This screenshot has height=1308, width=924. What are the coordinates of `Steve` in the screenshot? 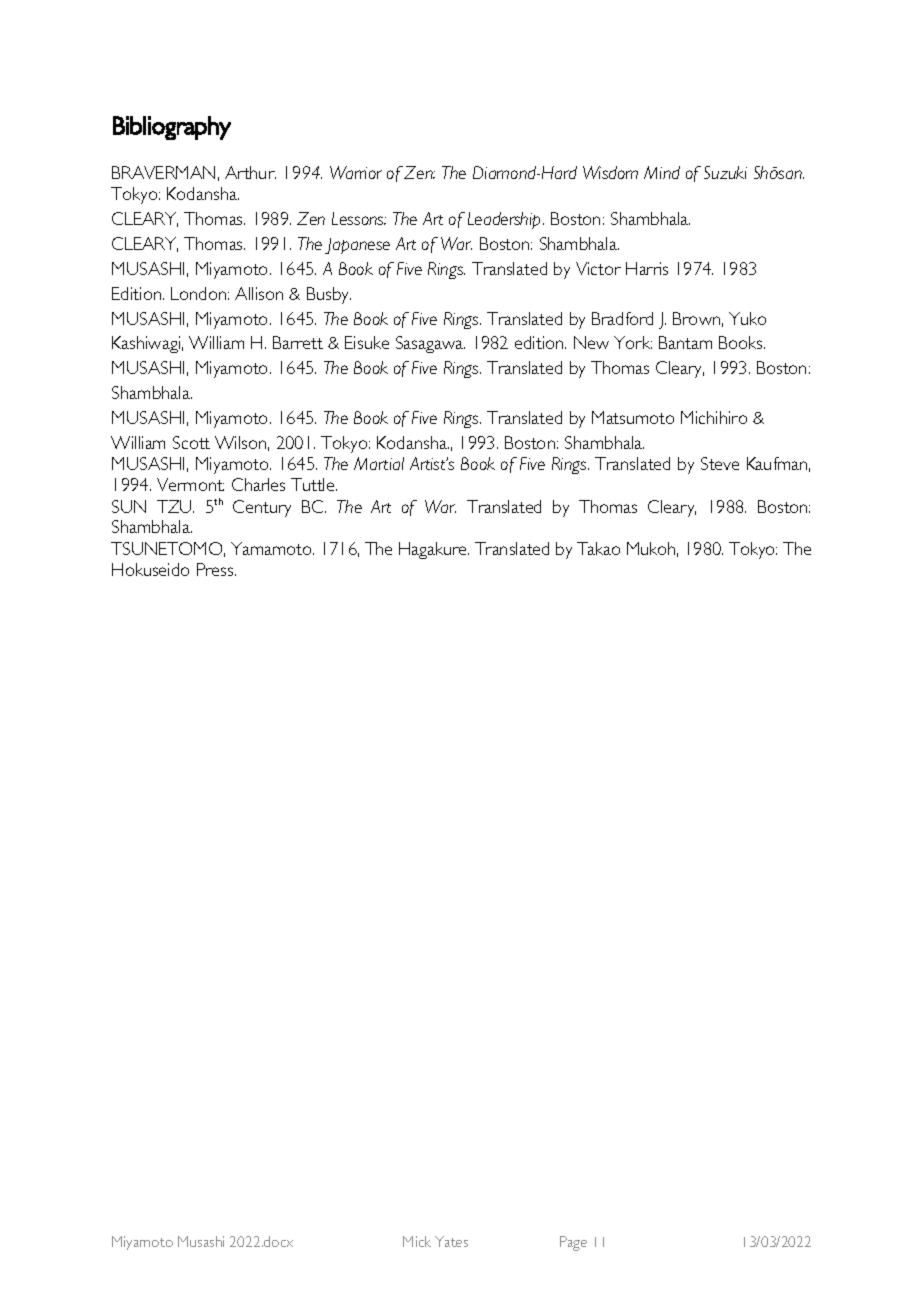 It's located at (720, 463).
